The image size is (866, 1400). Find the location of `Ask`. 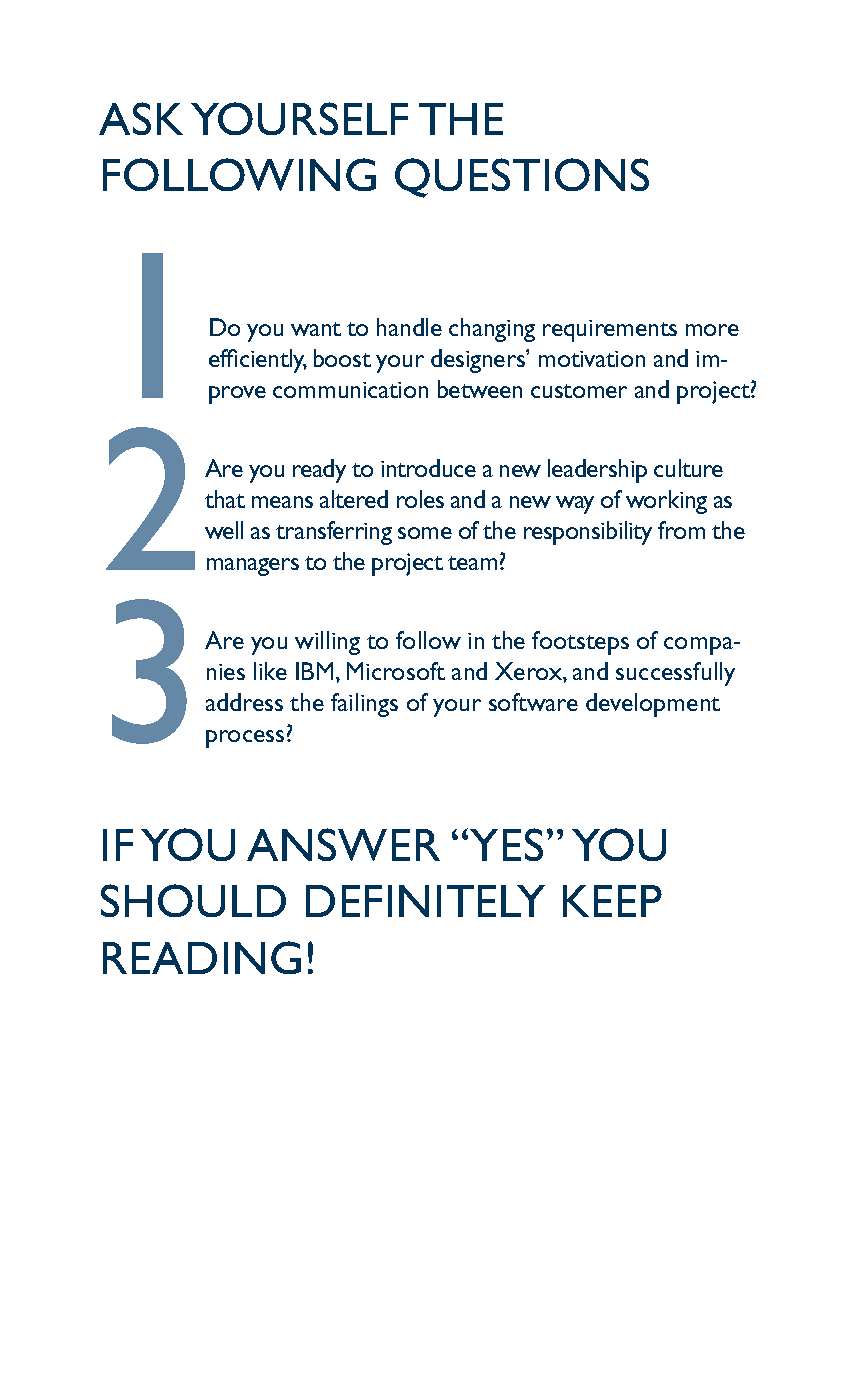

Ask is located at coordinates (141, 118).
